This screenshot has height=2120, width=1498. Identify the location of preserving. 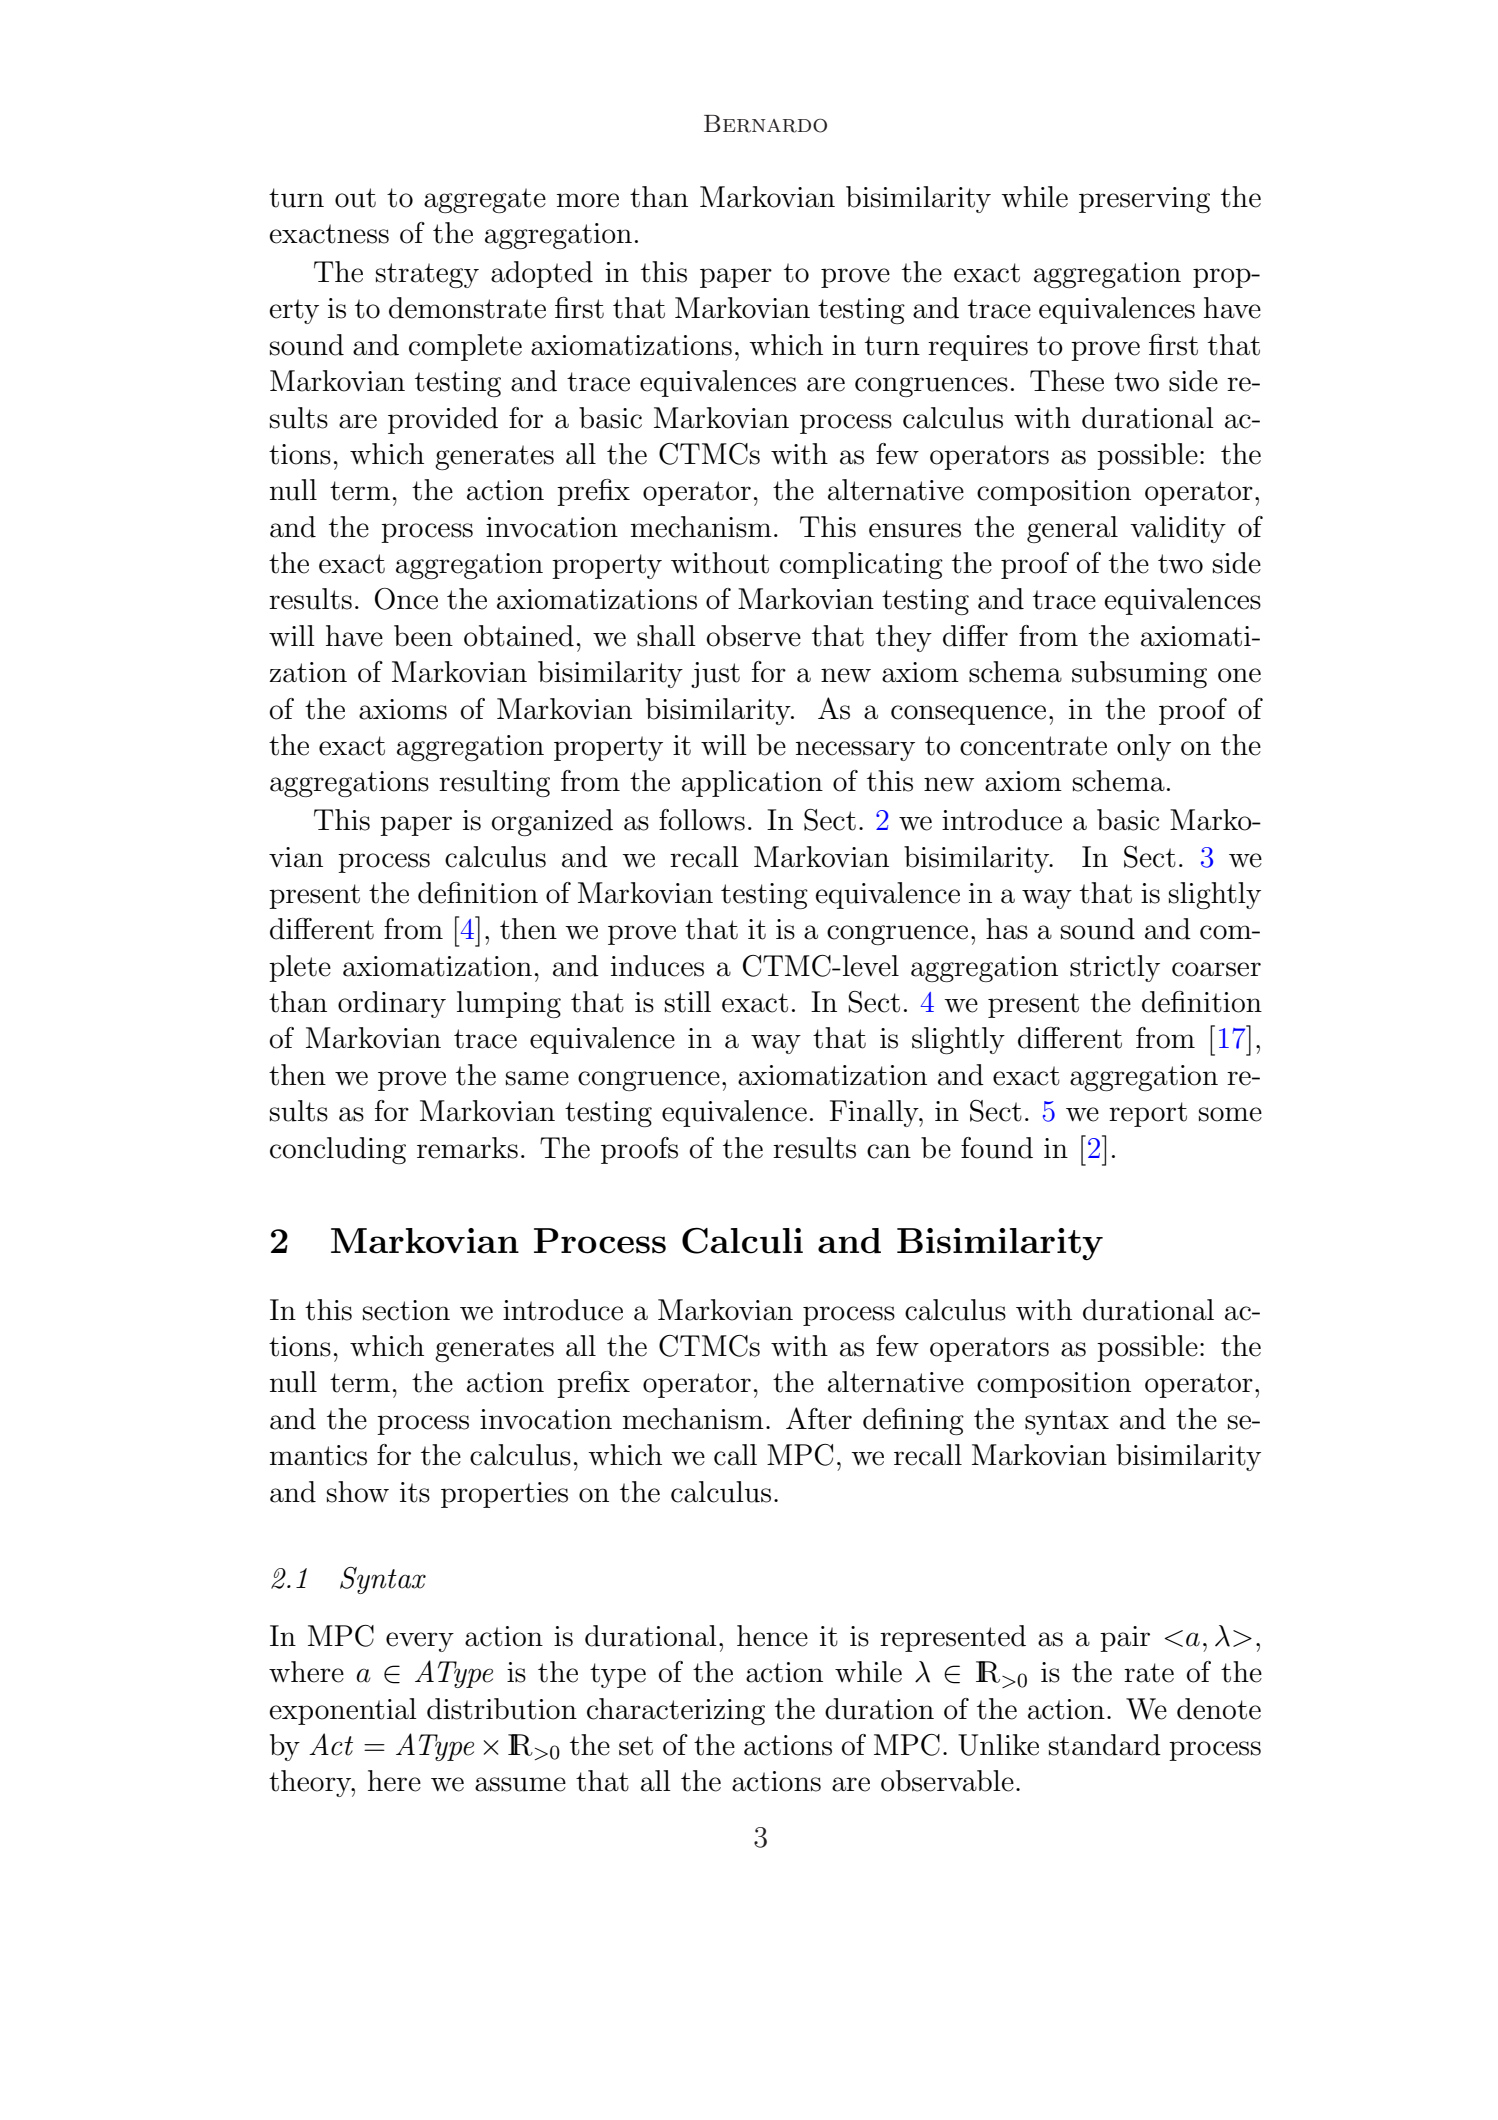
(1144, 200).
